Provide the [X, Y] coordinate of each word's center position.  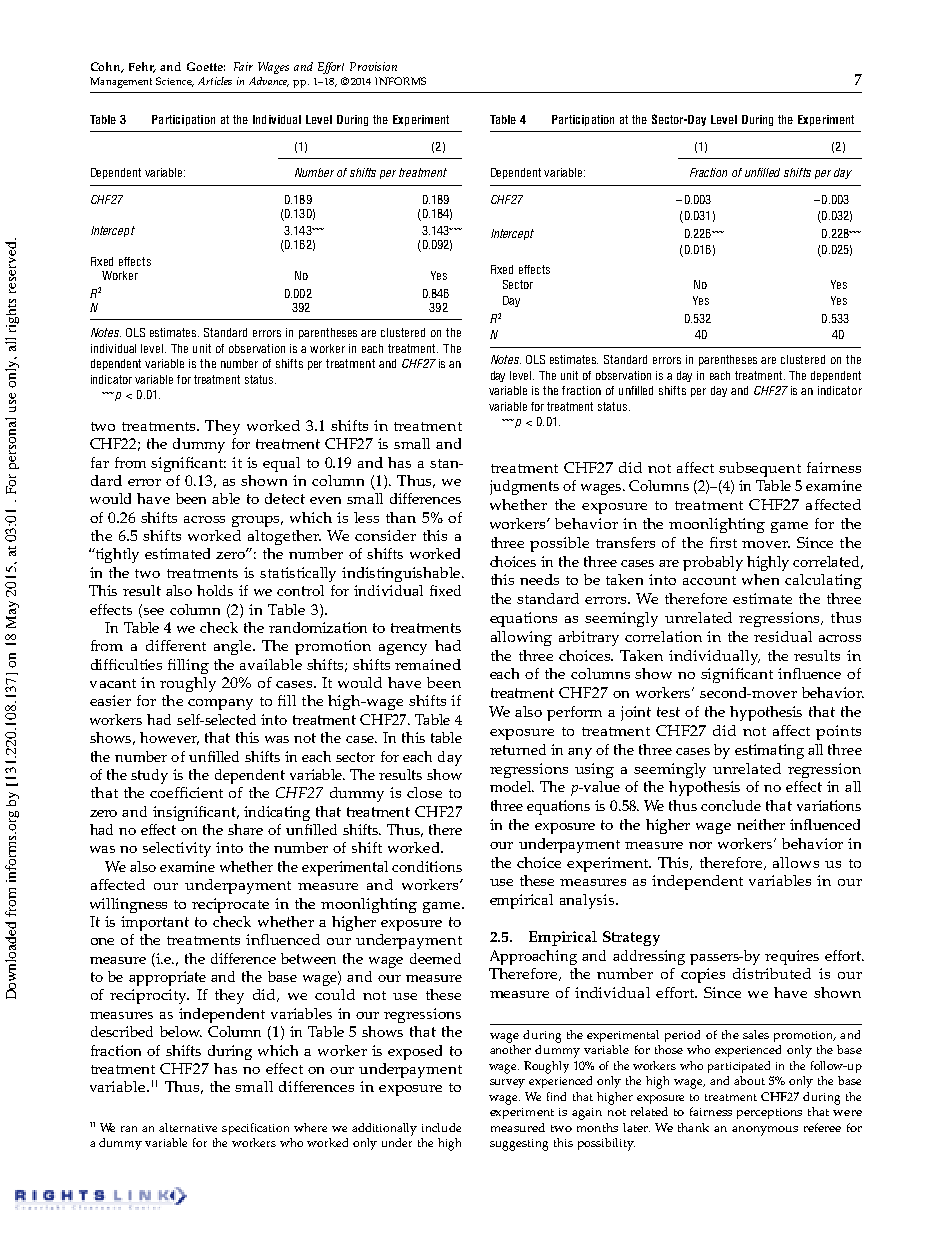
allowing [521, 638]
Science [175, 82]
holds [215, 590]
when [760, 579]
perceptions [769, 1113]
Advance [269, 82]
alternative [188, 1127]
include [441, 1127]
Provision [373, 66]
